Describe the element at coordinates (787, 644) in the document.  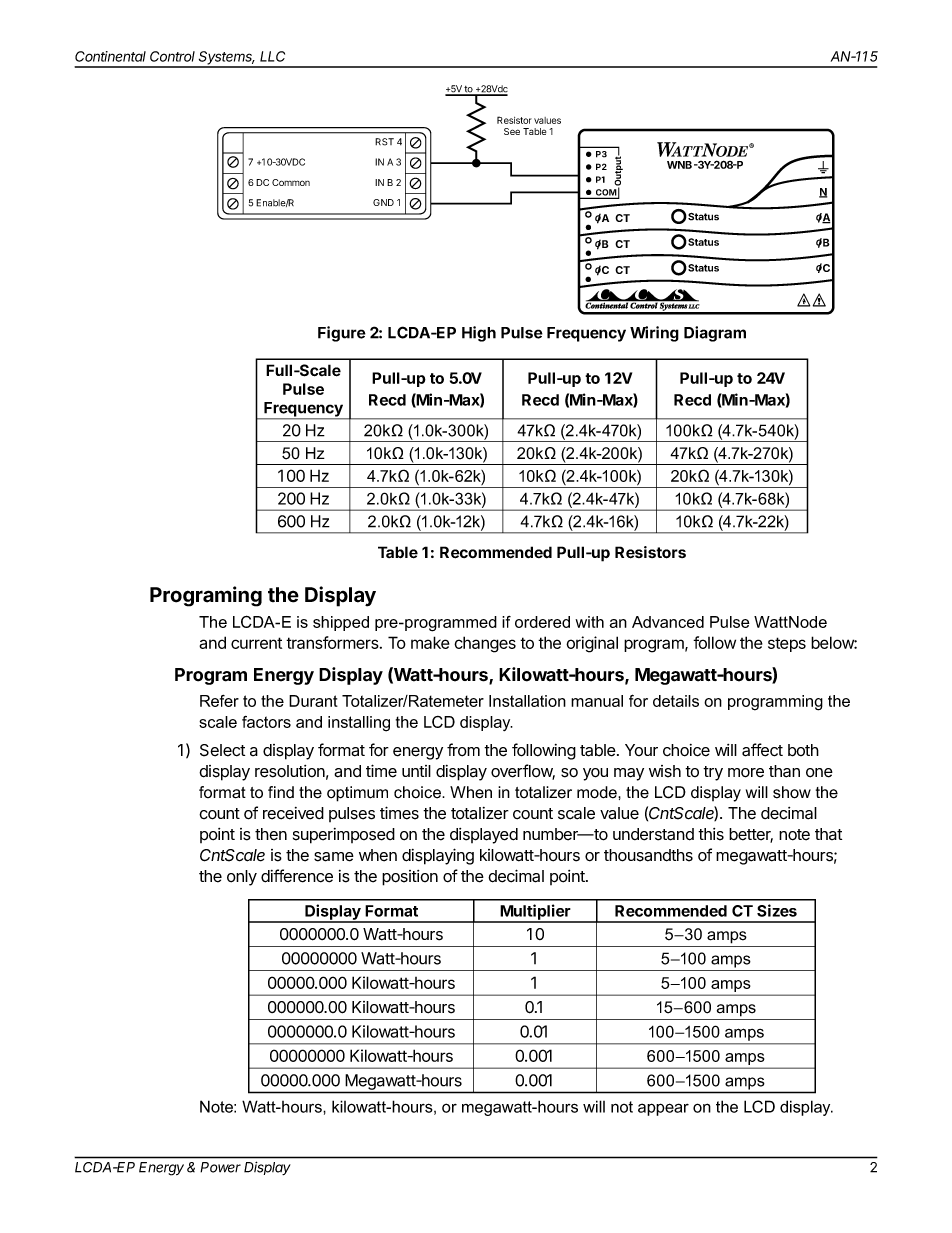
I see `steps` at that location.
